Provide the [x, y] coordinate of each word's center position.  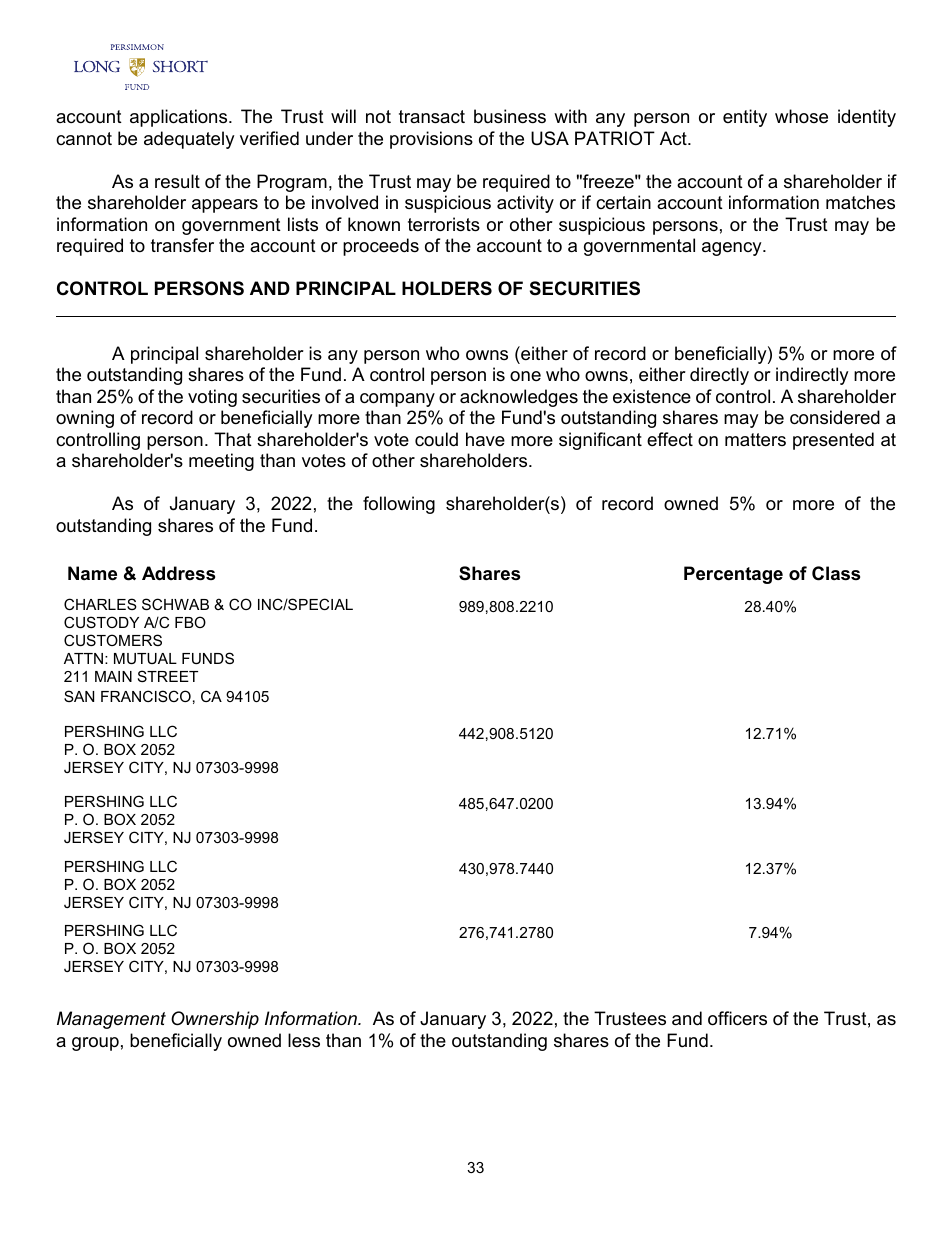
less [304, 1040]
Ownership [215, 1020]
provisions [431, 140]
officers [737, 1018]
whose [801, 116]
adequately [189, 140]
